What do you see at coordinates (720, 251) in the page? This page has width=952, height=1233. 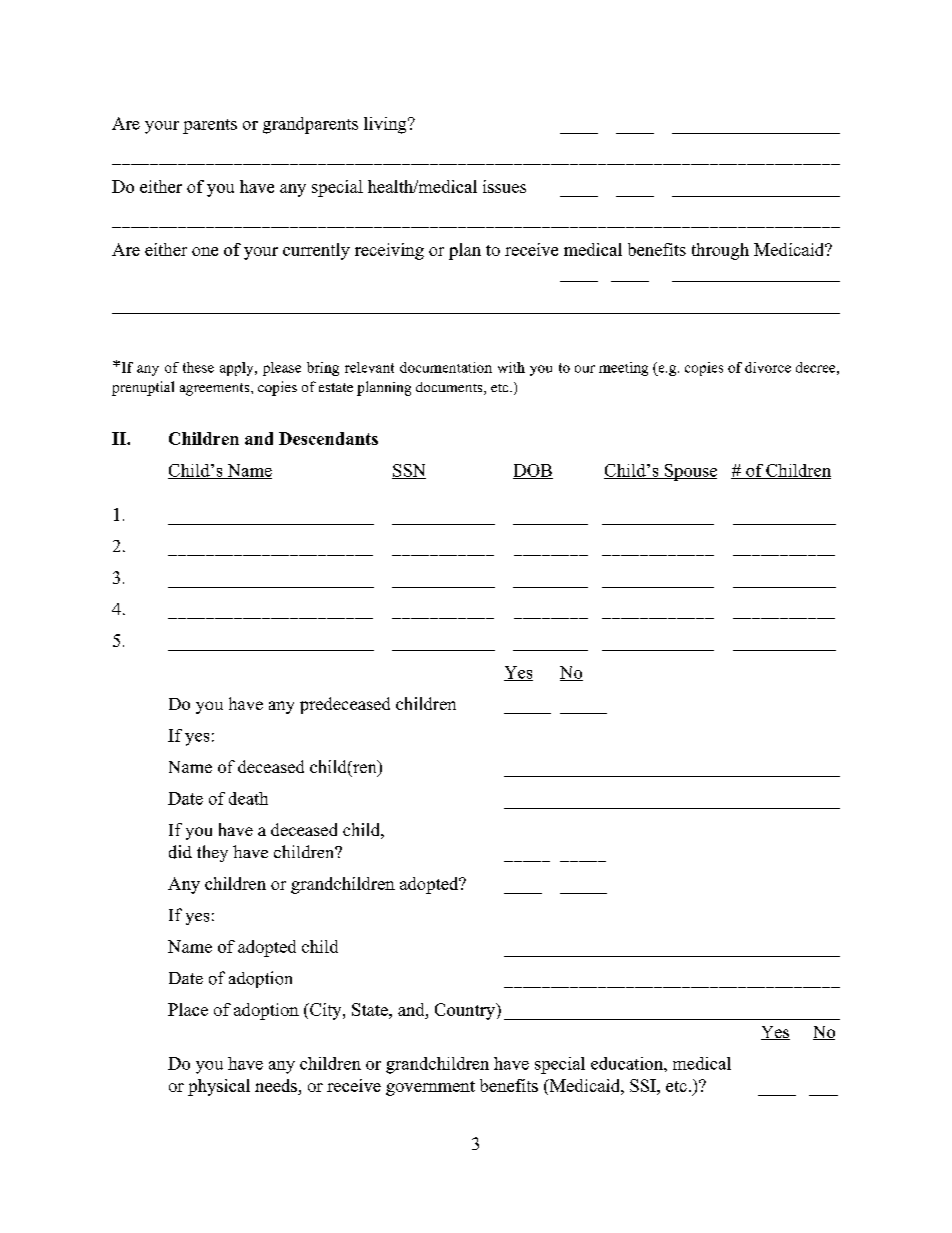 I see `through` at bounding box center [720, 251].
